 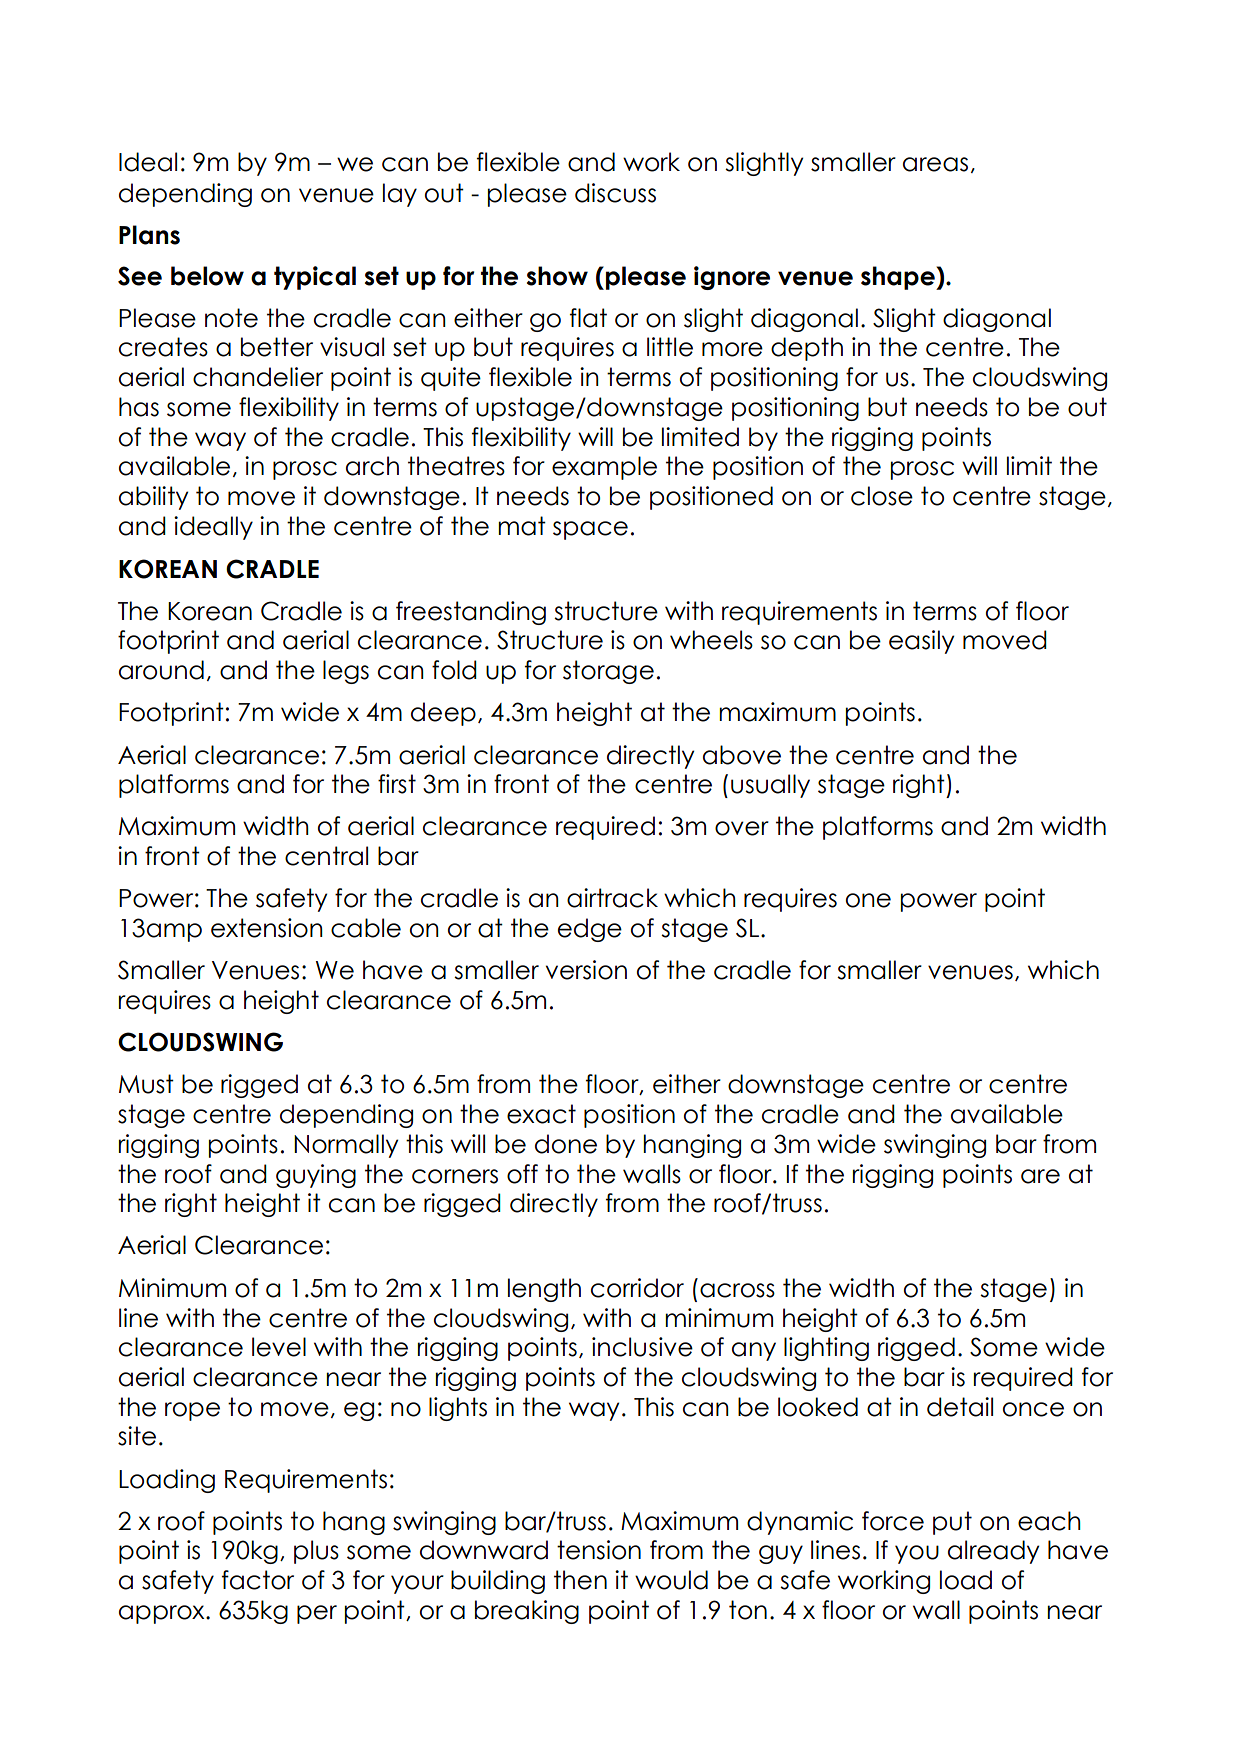 I want to click on done, so click(x=566, y=1144).
